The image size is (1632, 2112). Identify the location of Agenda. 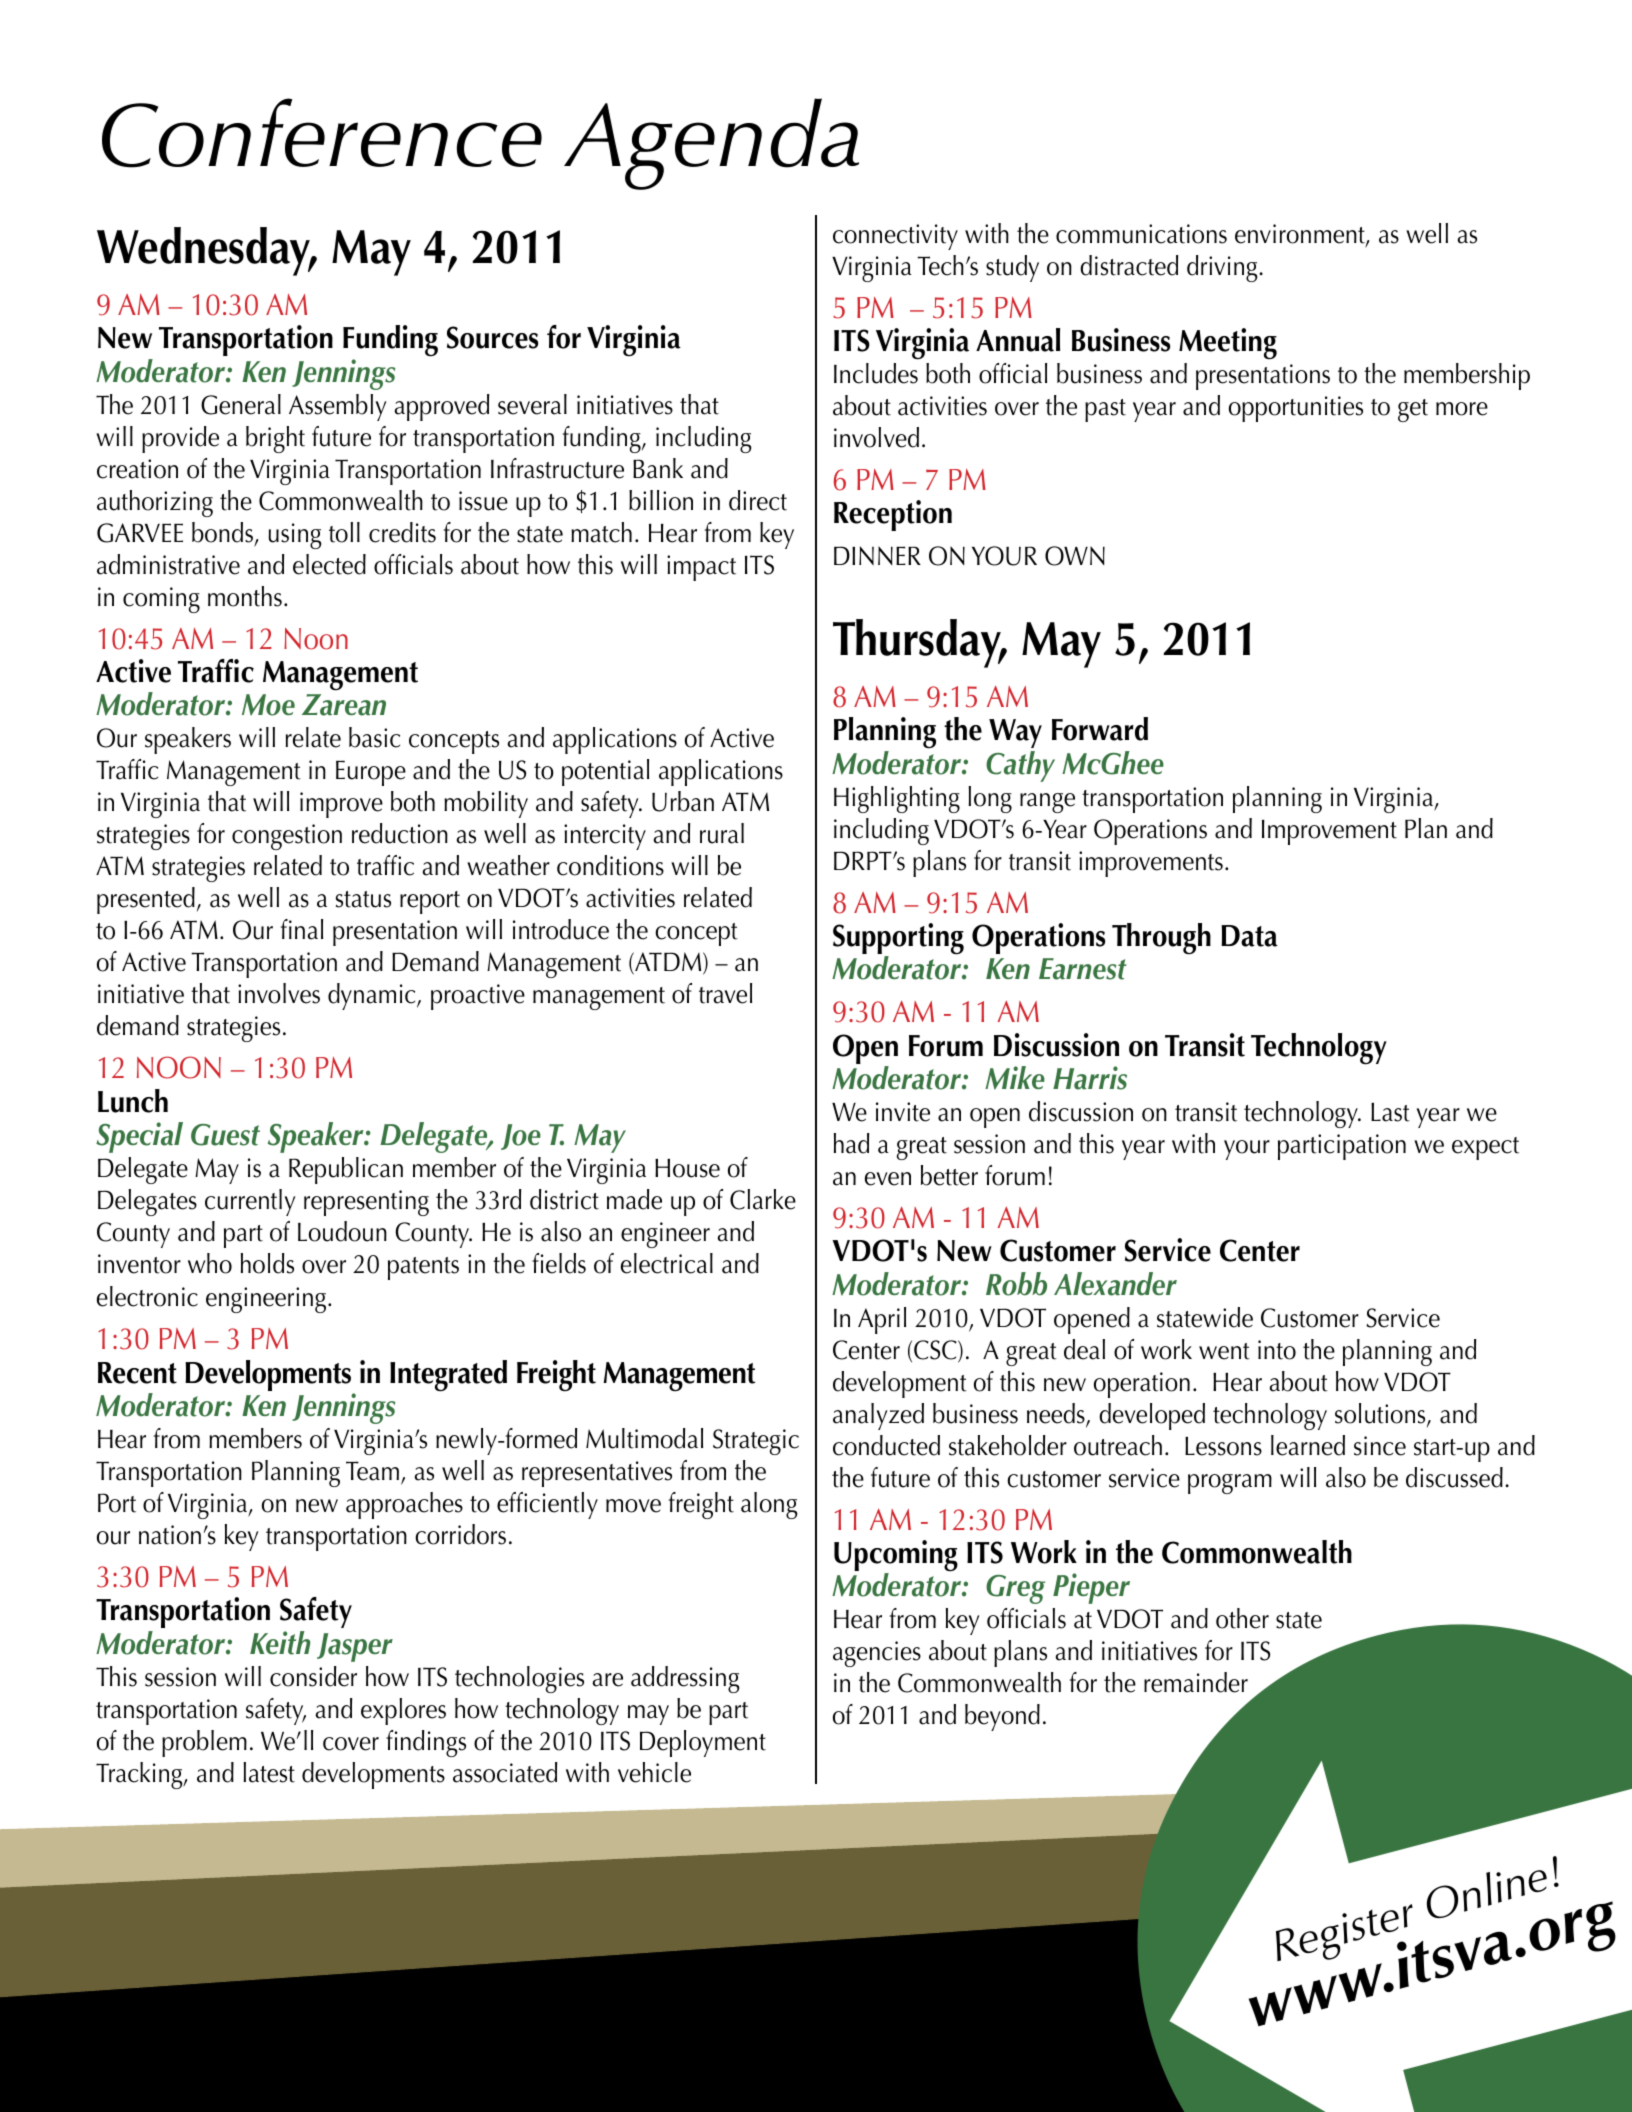
(711, 144).
